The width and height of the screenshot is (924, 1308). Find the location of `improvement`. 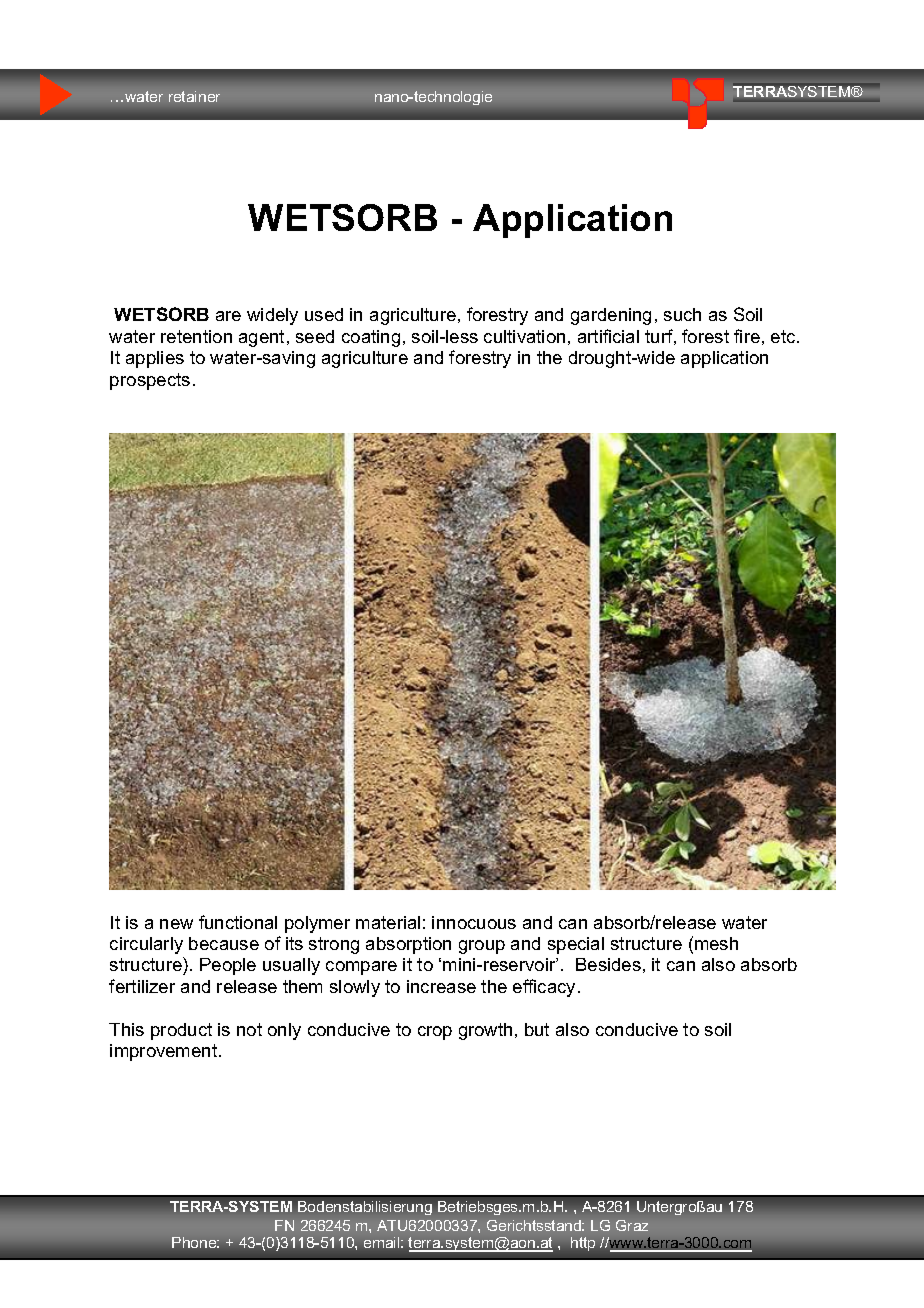

improvement is located at coordinates (165, 1052).
